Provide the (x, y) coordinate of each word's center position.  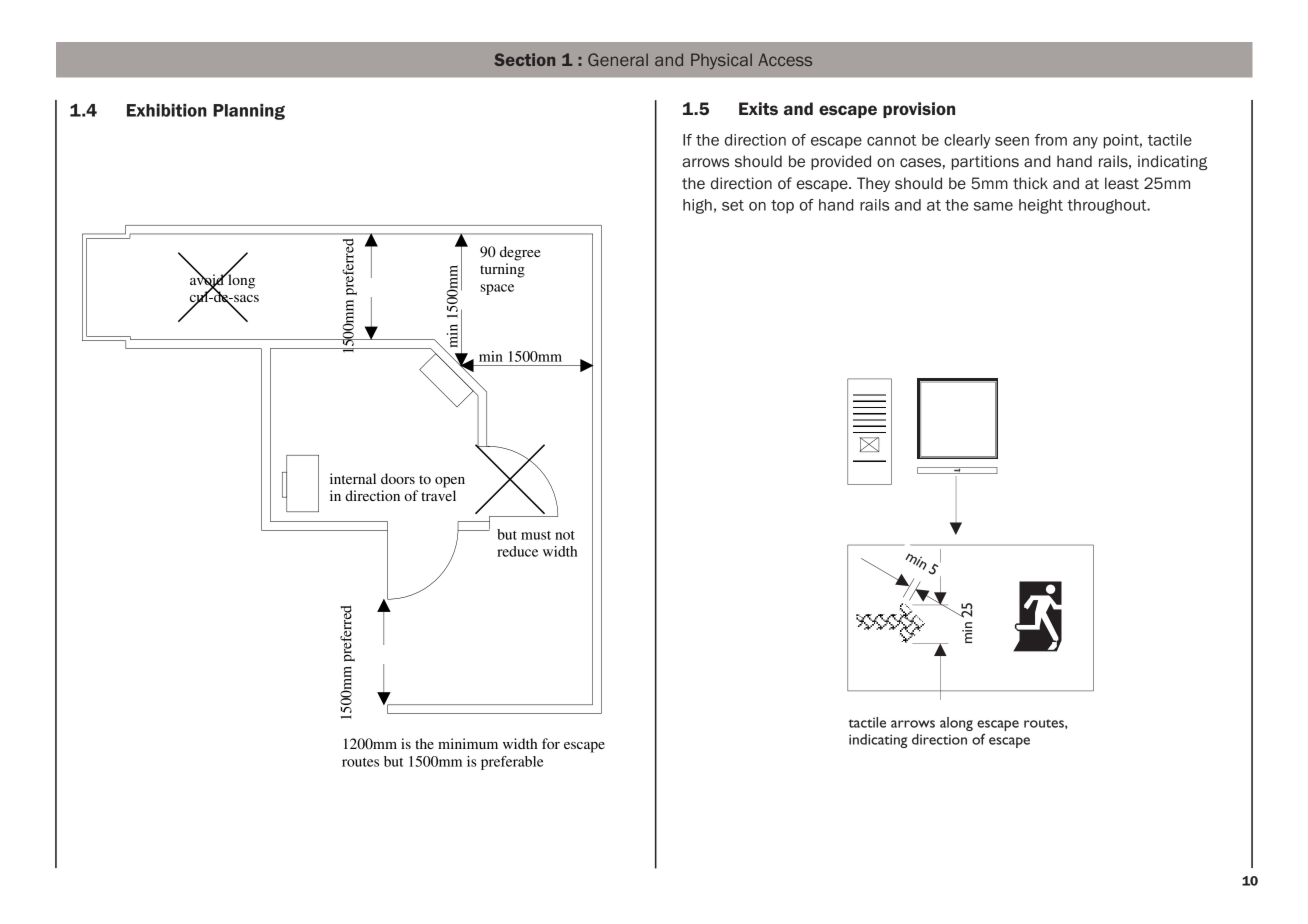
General (618, 59)
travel (438, 495)
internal (353, 478)
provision (919, 110)
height (1041, 206)
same (993, 206)
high (697, 206)
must (536, 535)
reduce (517, 551)
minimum (468, 743)
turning (502, 270)
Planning (249, 112)
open (450, 482)
